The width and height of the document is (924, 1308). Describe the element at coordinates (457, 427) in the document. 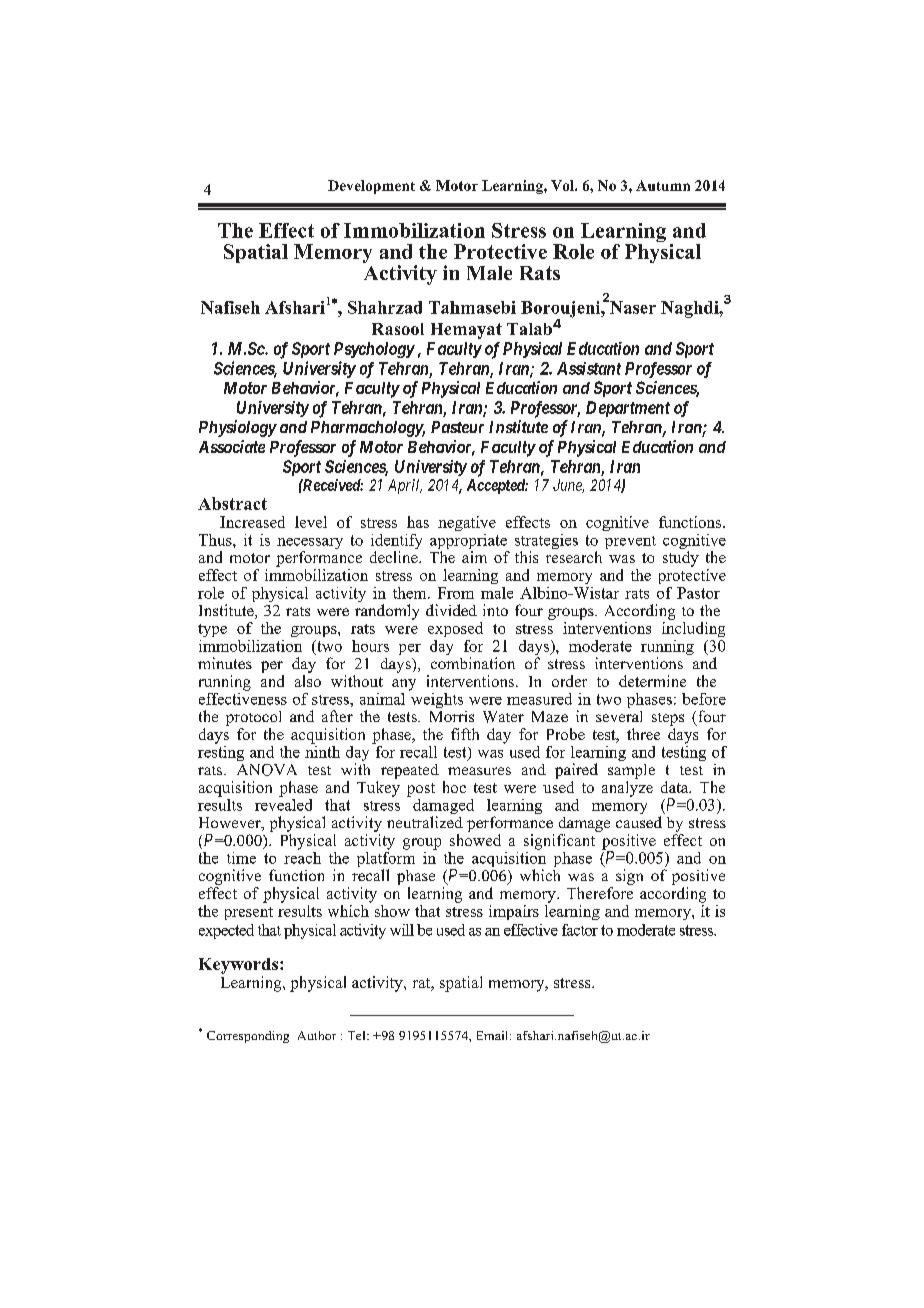

I see `Pasteur` at that location.
